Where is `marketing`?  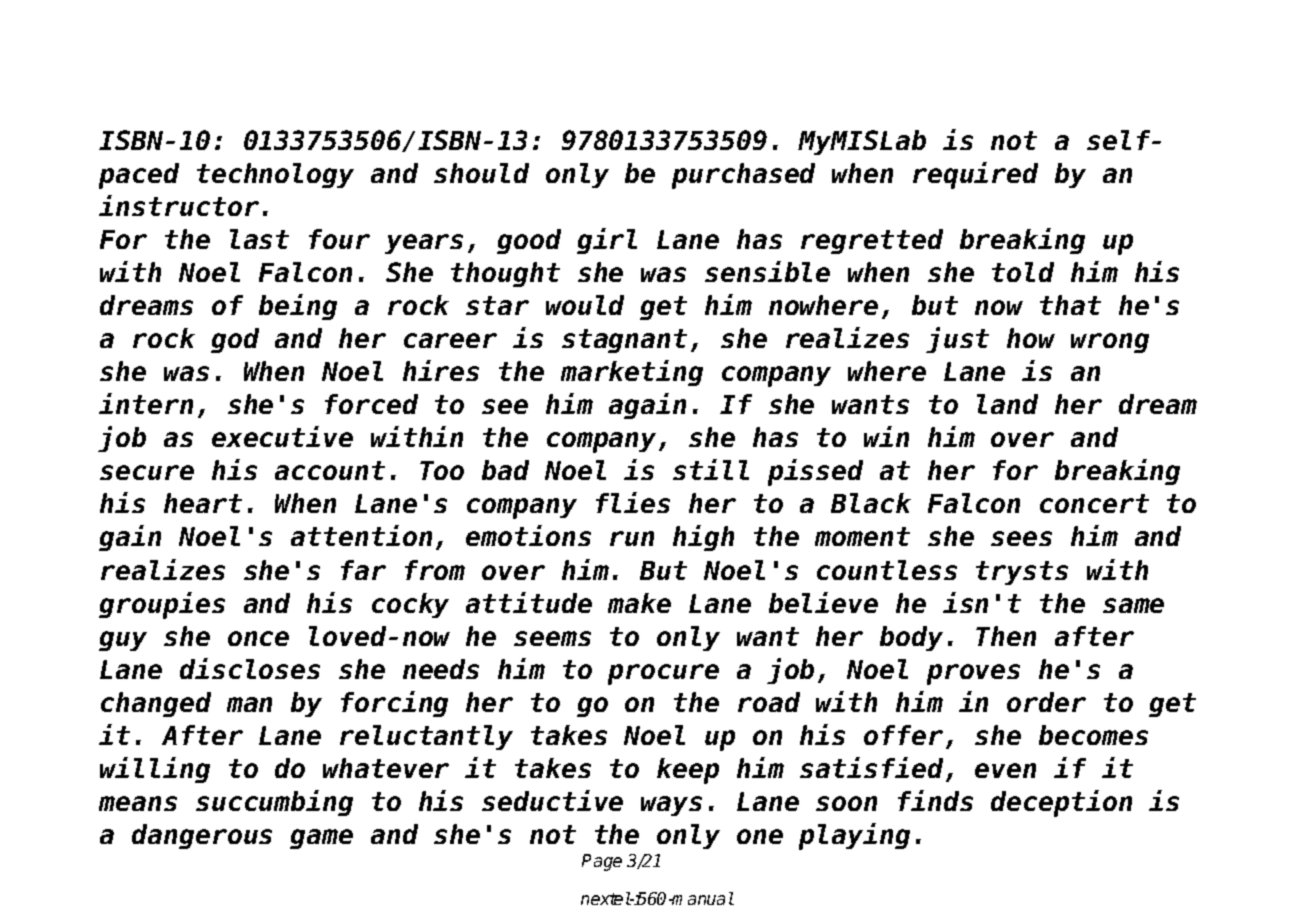
marketing is located at coordinates (632, 373).
